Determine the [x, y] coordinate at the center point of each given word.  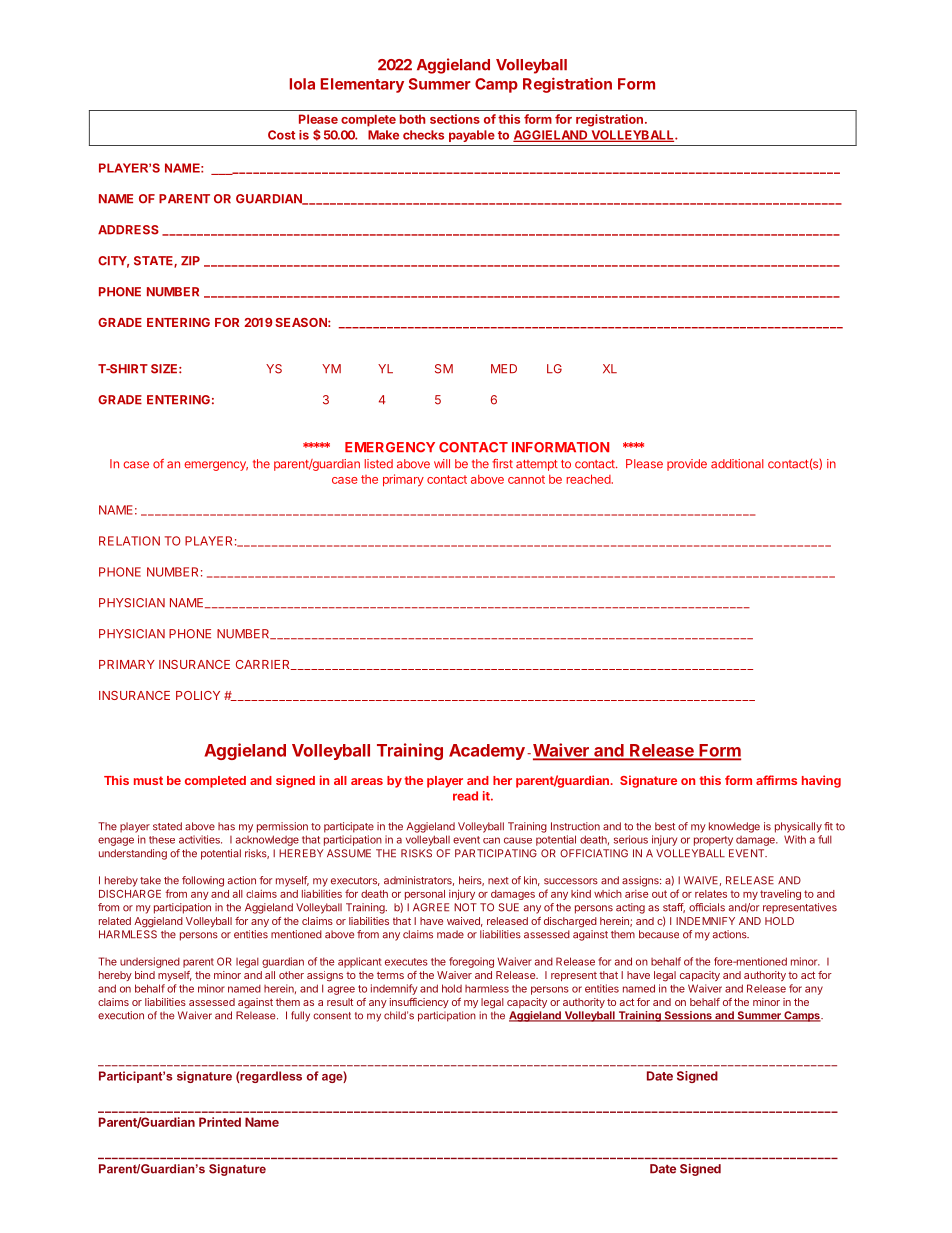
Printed [220, 1122]
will [442, 463]
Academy [487, 752]
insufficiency [419, 1003]
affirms [776, 780]
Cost [281, 135]
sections [455, 119]
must [148, 780]
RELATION [129, 541]
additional [737, 464]
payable [472, 136]
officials [707, 907]
